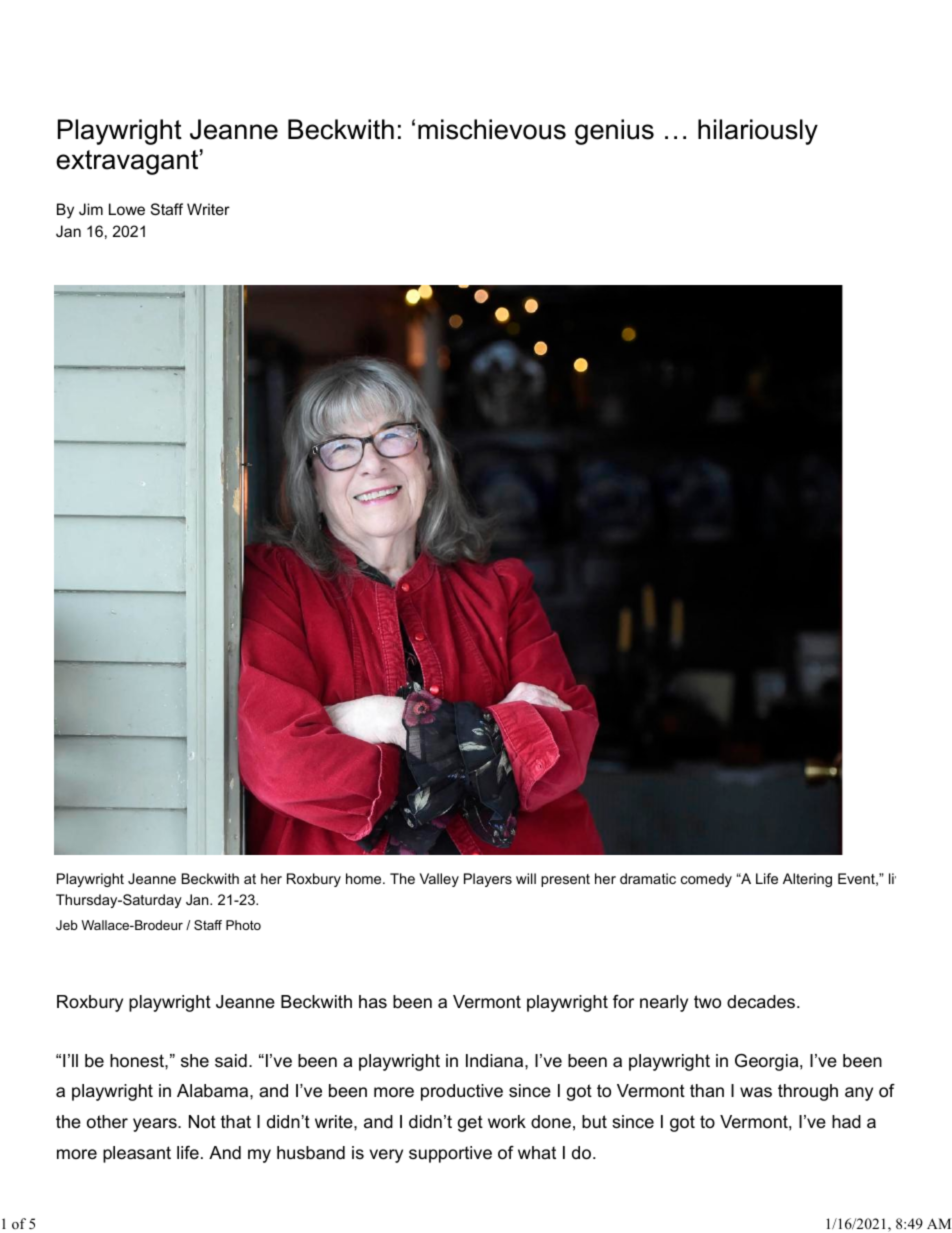  I want to click on years, so click(156, 1125).
